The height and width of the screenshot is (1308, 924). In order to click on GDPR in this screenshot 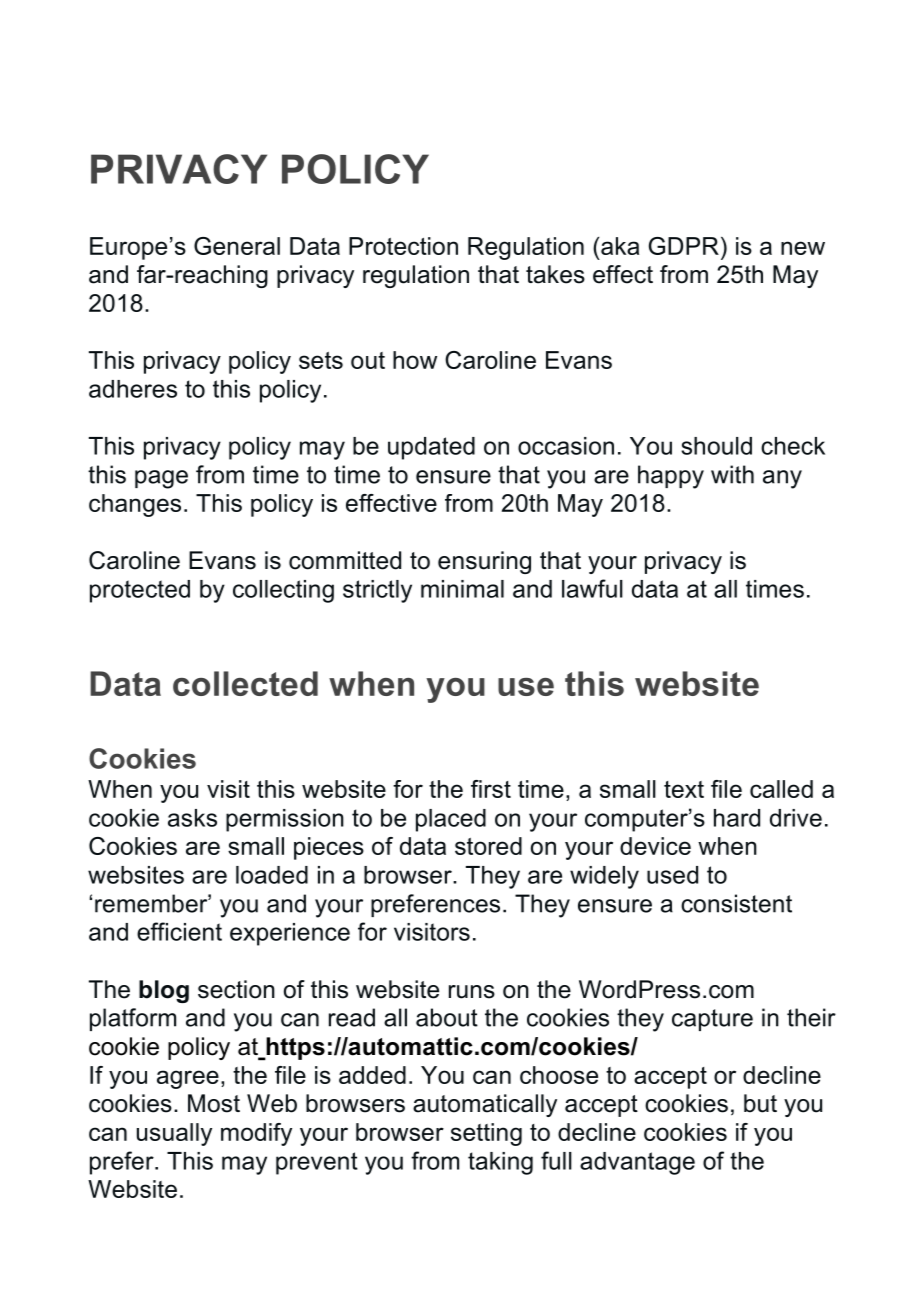, I will do `click(684, 246)`.
